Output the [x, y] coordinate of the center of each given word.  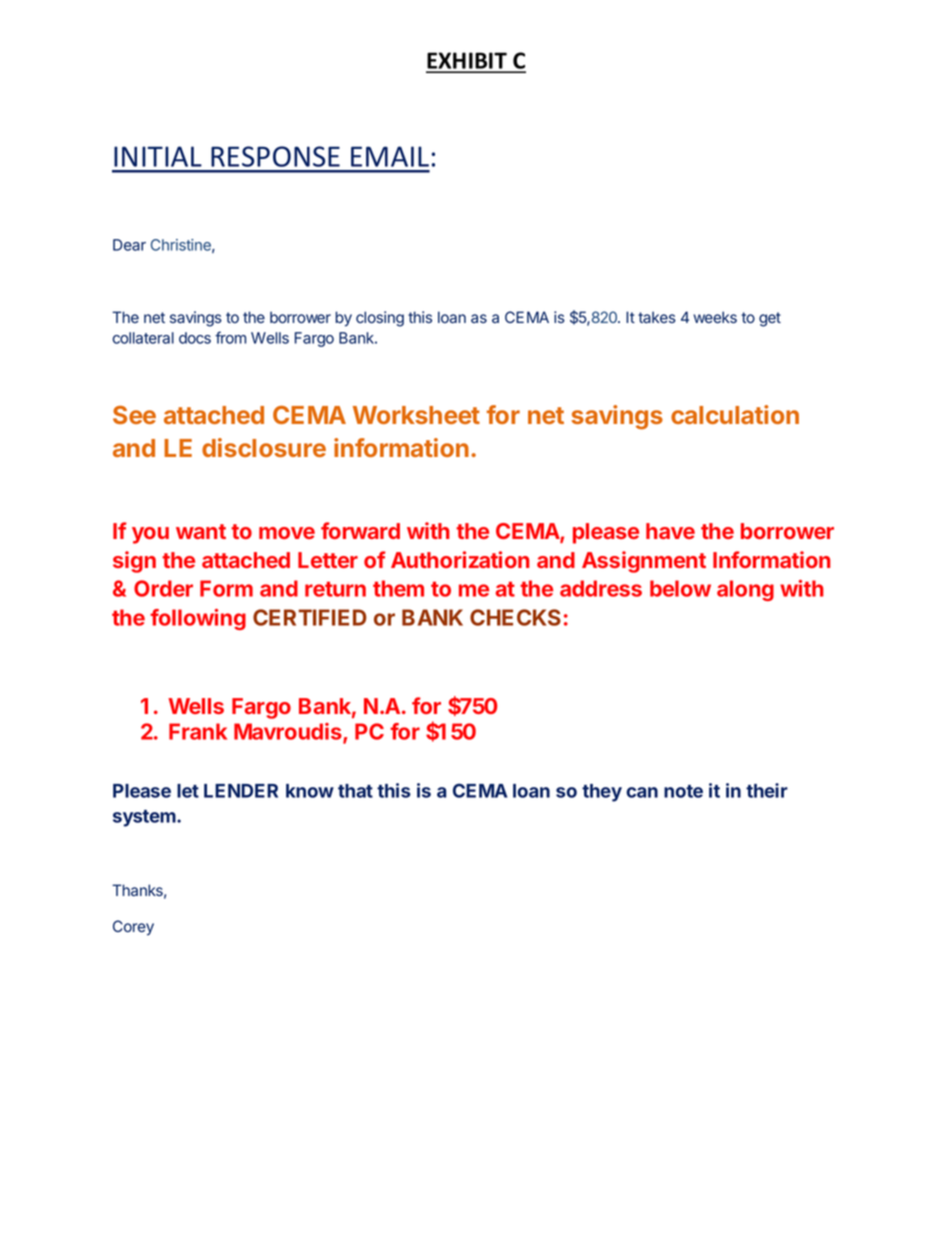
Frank [198, 731]
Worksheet [416, 415]
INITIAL [158, 156]
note [683, 791]
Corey [133, 928]
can [642, 792]
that [355, 791]
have [670, 531]
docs [195, 338]
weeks [715, 317]
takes [657, 317]
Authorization [460, 559]
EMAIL [390, 156]
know [310, 791]
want [201, 531]
